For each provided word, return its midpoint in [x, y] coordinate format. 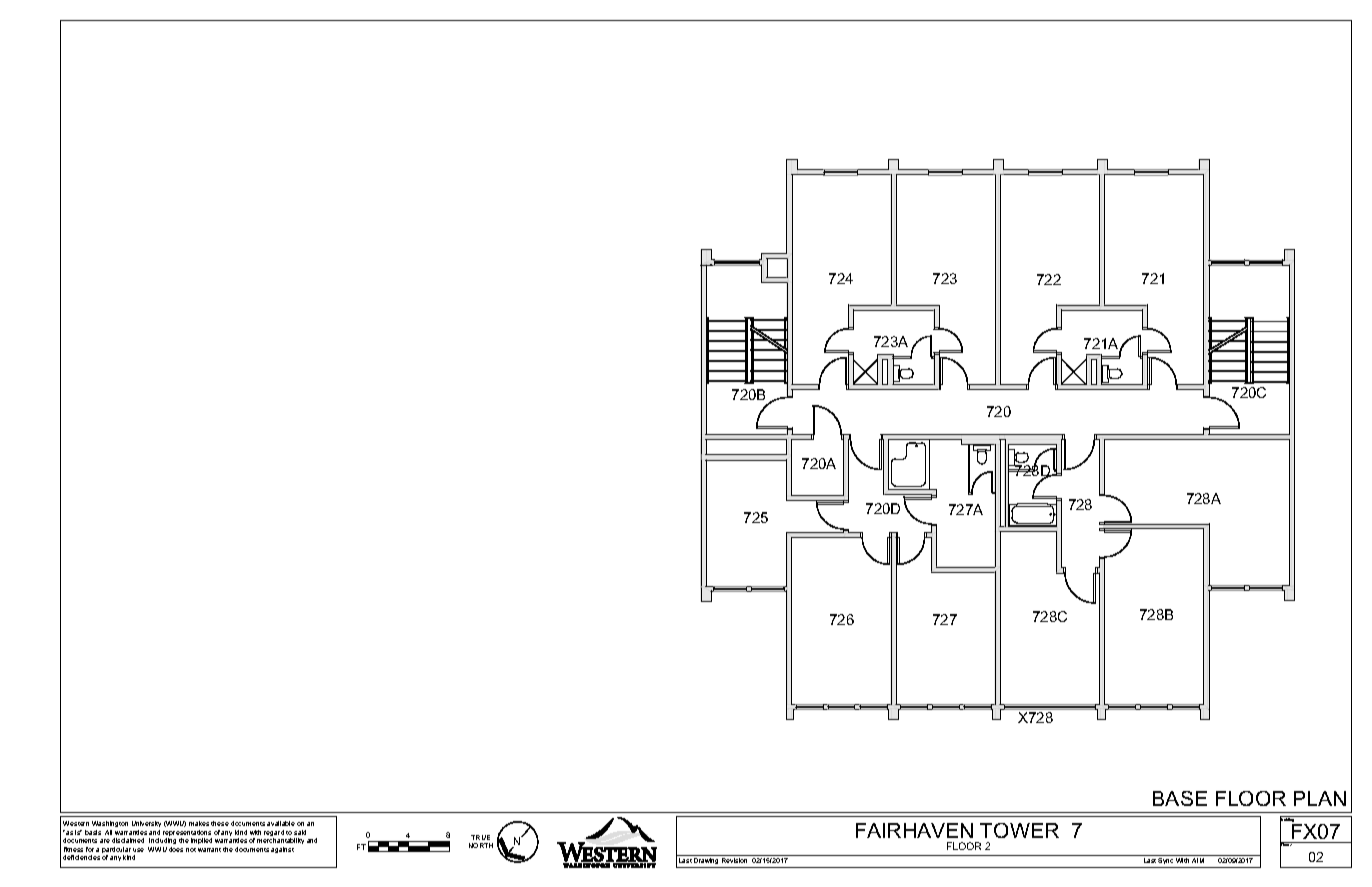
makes [199, 823]
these [220, 823]
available [281, 823]
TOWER [1019, 830]
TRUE [480, 837]
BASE [1180, 798]
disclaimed [128, 840]
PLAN [1320, 798]
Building [1288, 820]
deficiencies [81, 857]
